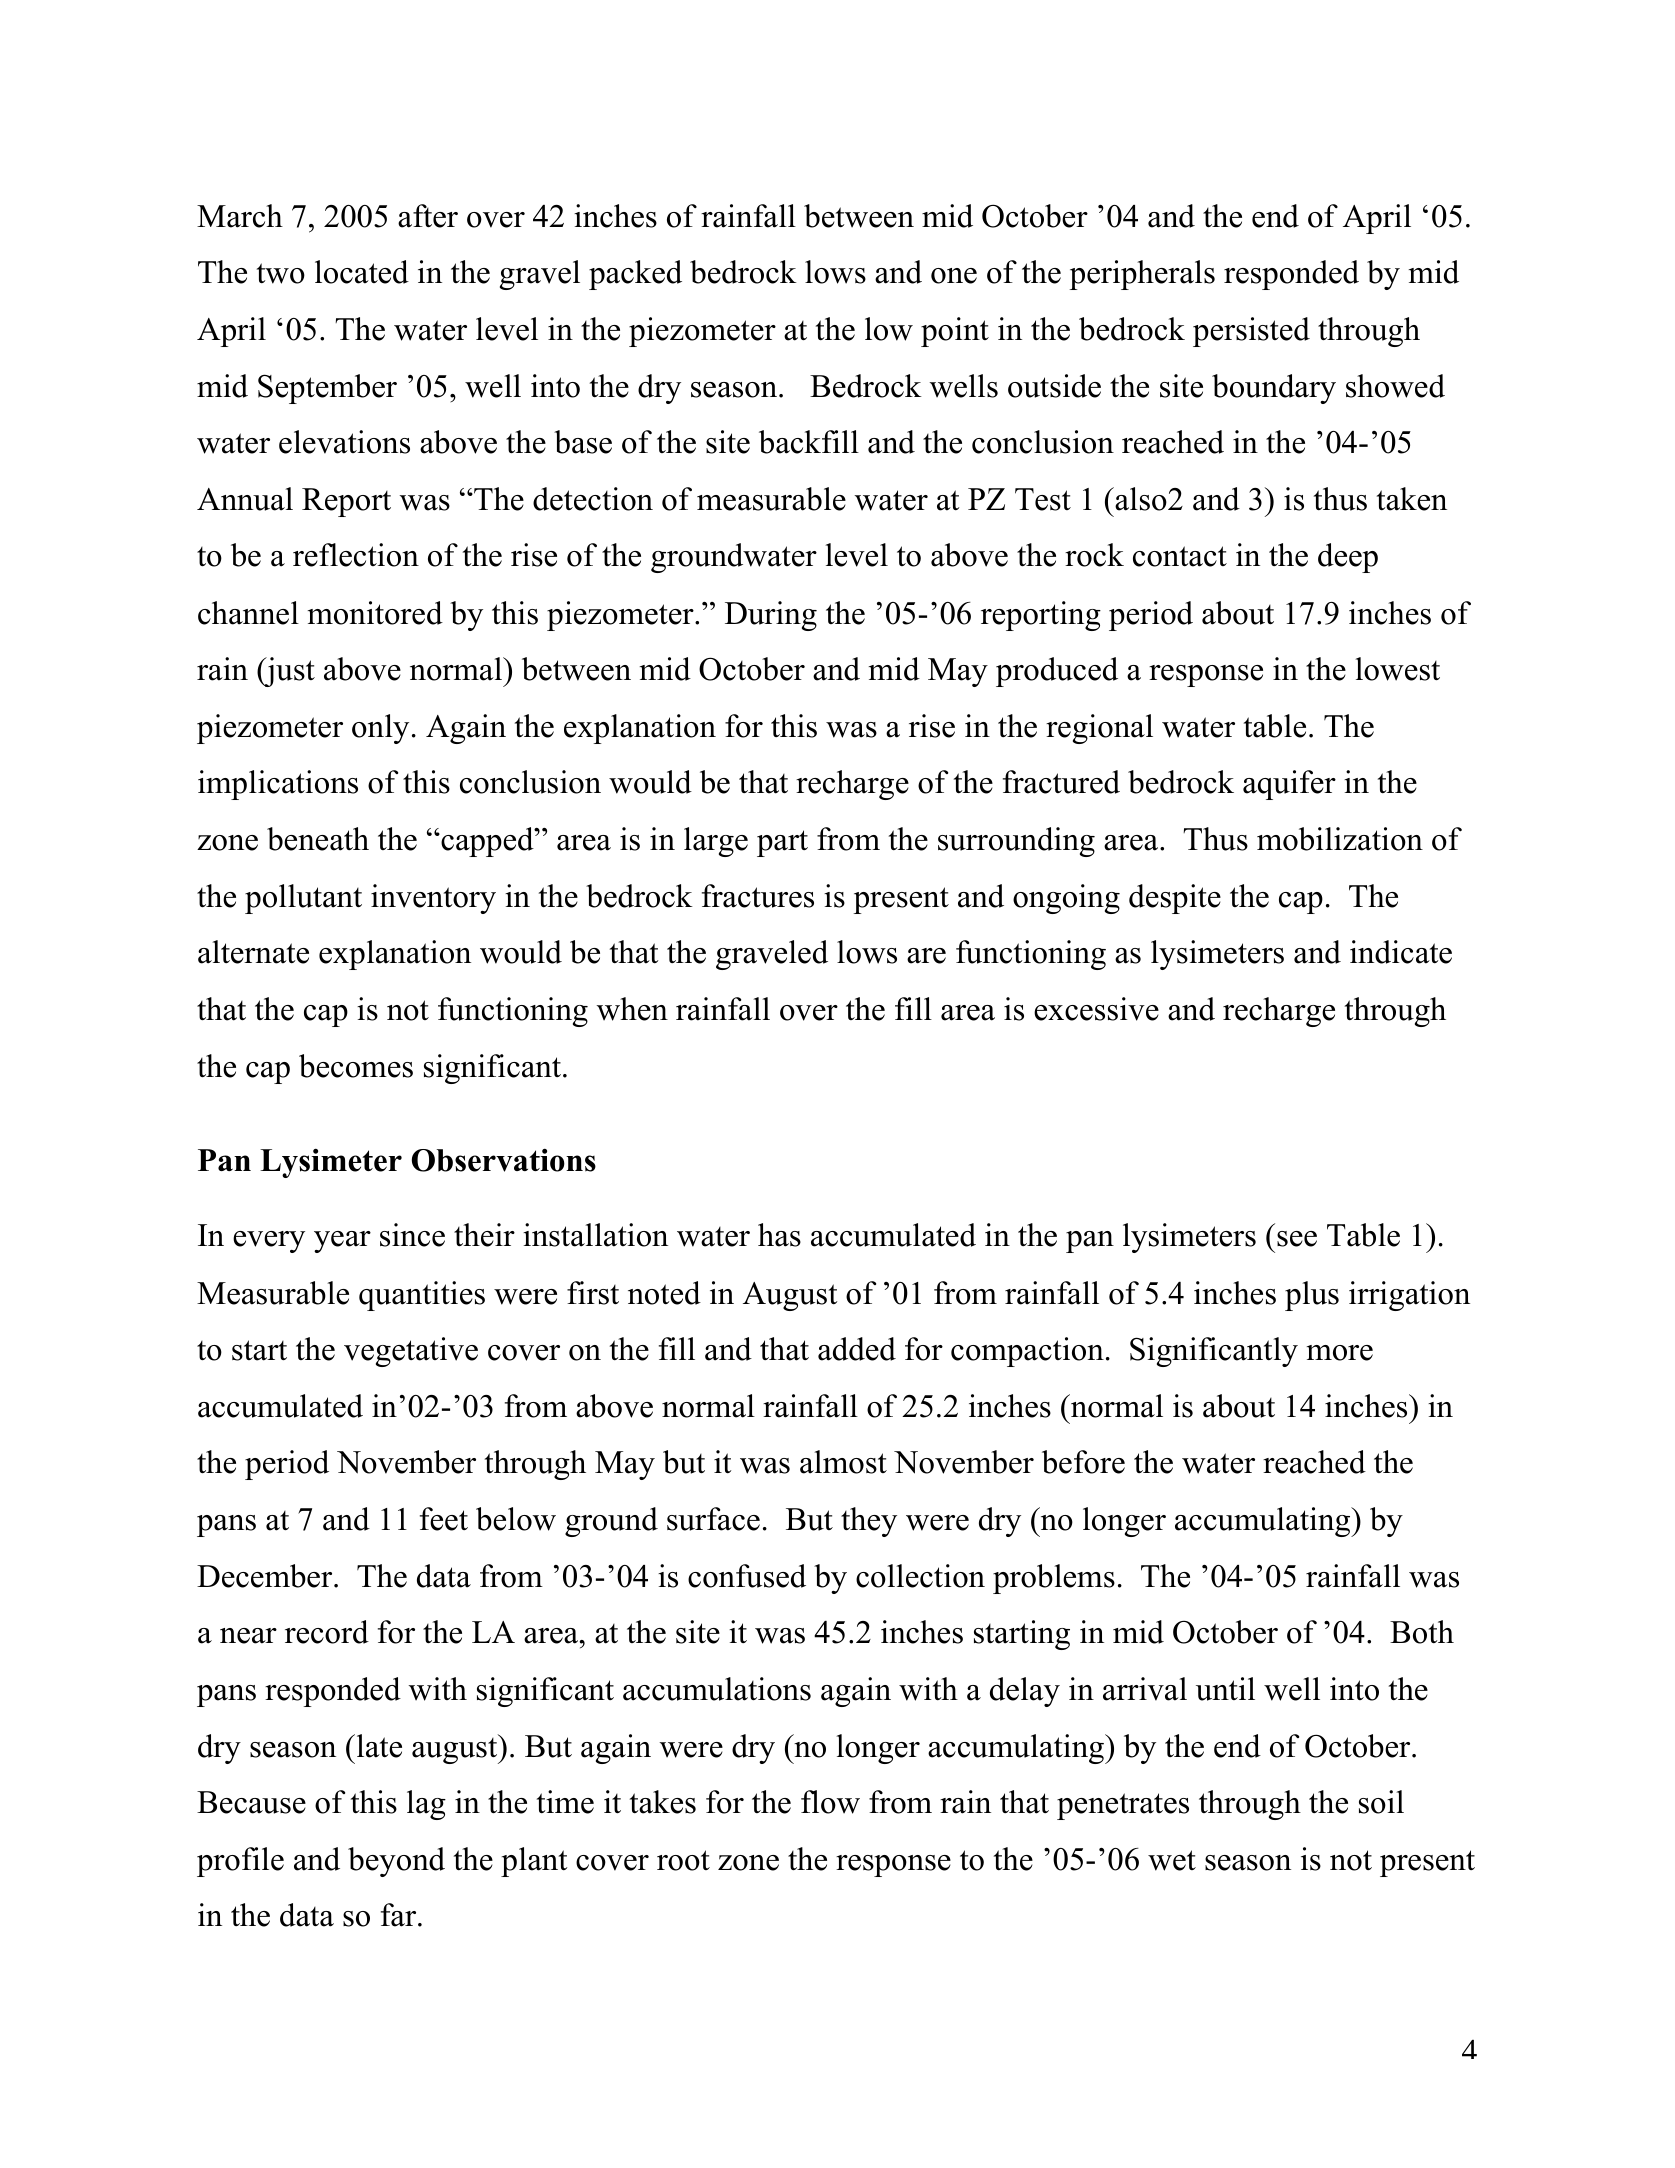 The height and width of the document is (2168, 1675). I want to click on becomes, so click(356, 1066).
